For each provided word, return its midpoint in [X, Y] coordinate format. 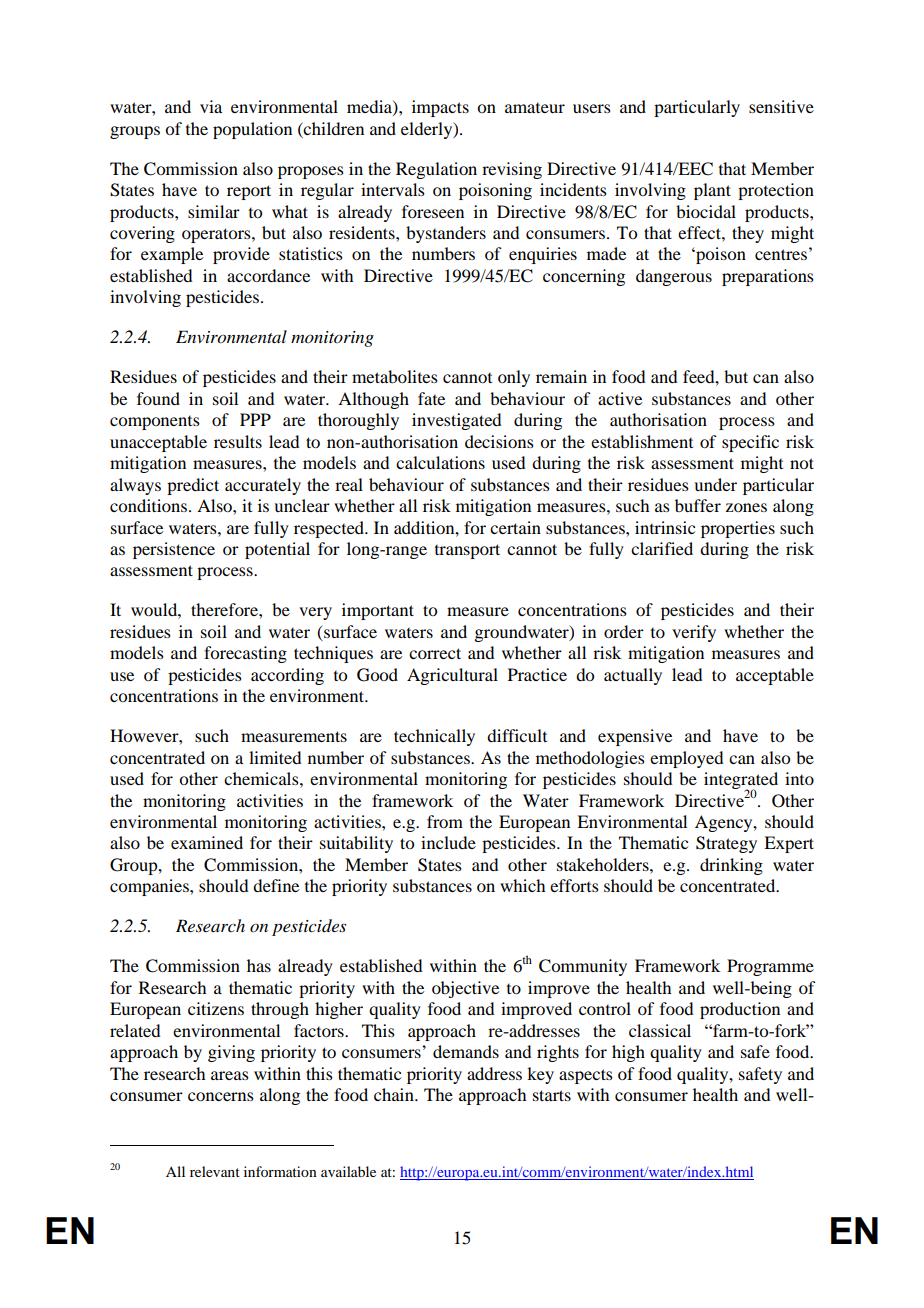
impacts [440, 108]
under [715, 484]
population [252, 130]
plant [712, 191]
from [445, 821]
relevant [215, 1171]
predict [193, 486]
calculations [440, 462]
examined [207, 842]
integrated [741, 782]
